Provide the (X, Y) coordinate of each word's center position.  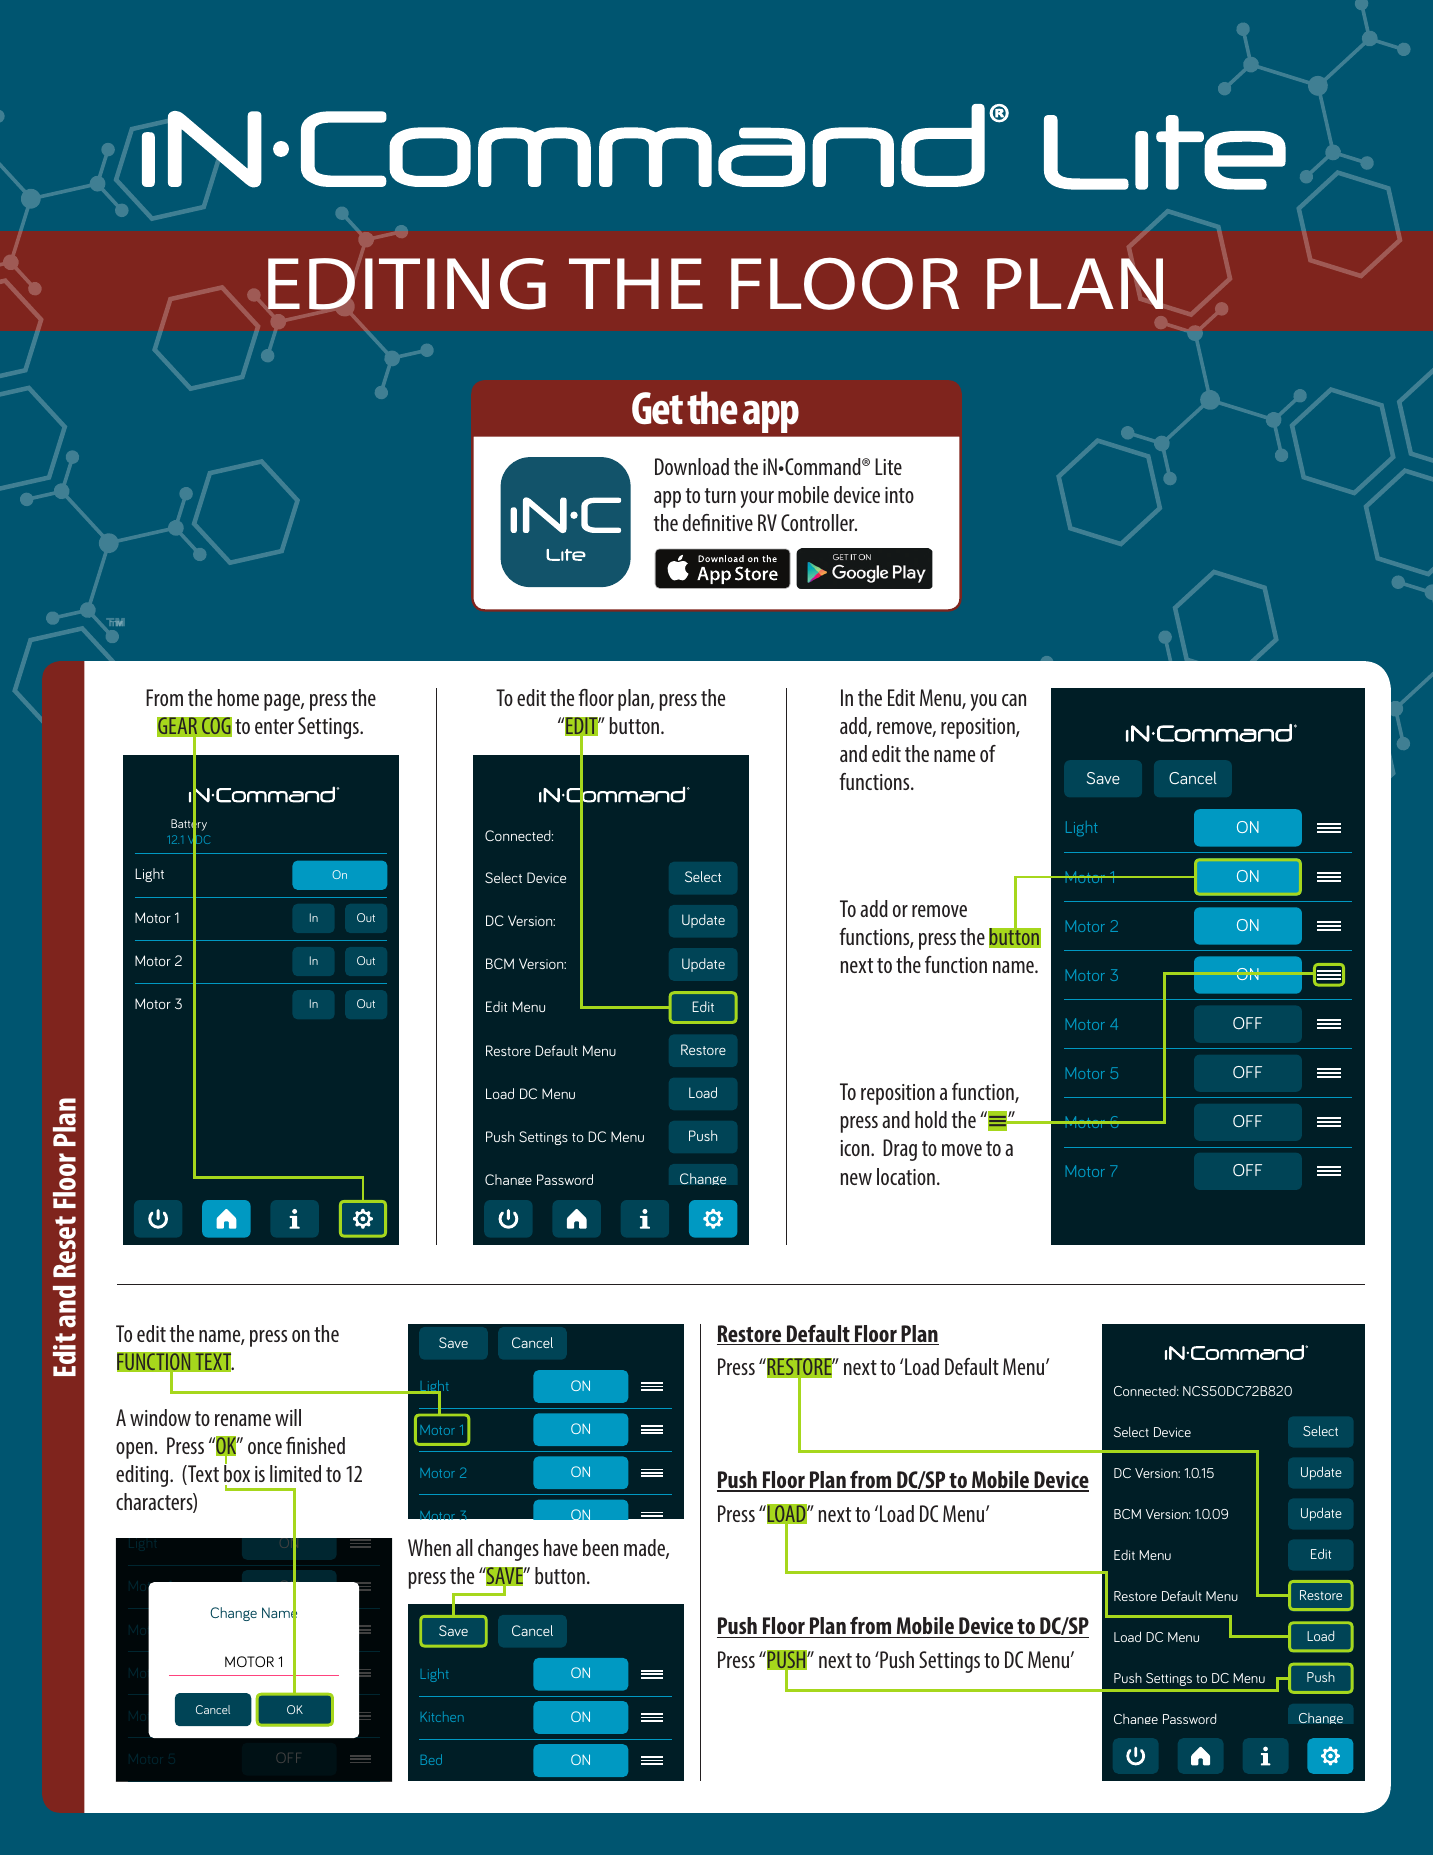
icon (856, 1148)
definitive (718, 522)
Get (657, 408)
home (238, 697)
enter (274, 726)
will (288, 1417)
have (561, 1547)
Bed (431, 1759)
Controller (819, 522)
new (856, 1179)
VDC (199, 840)
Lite (888, 466)
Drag (900, 1150)
